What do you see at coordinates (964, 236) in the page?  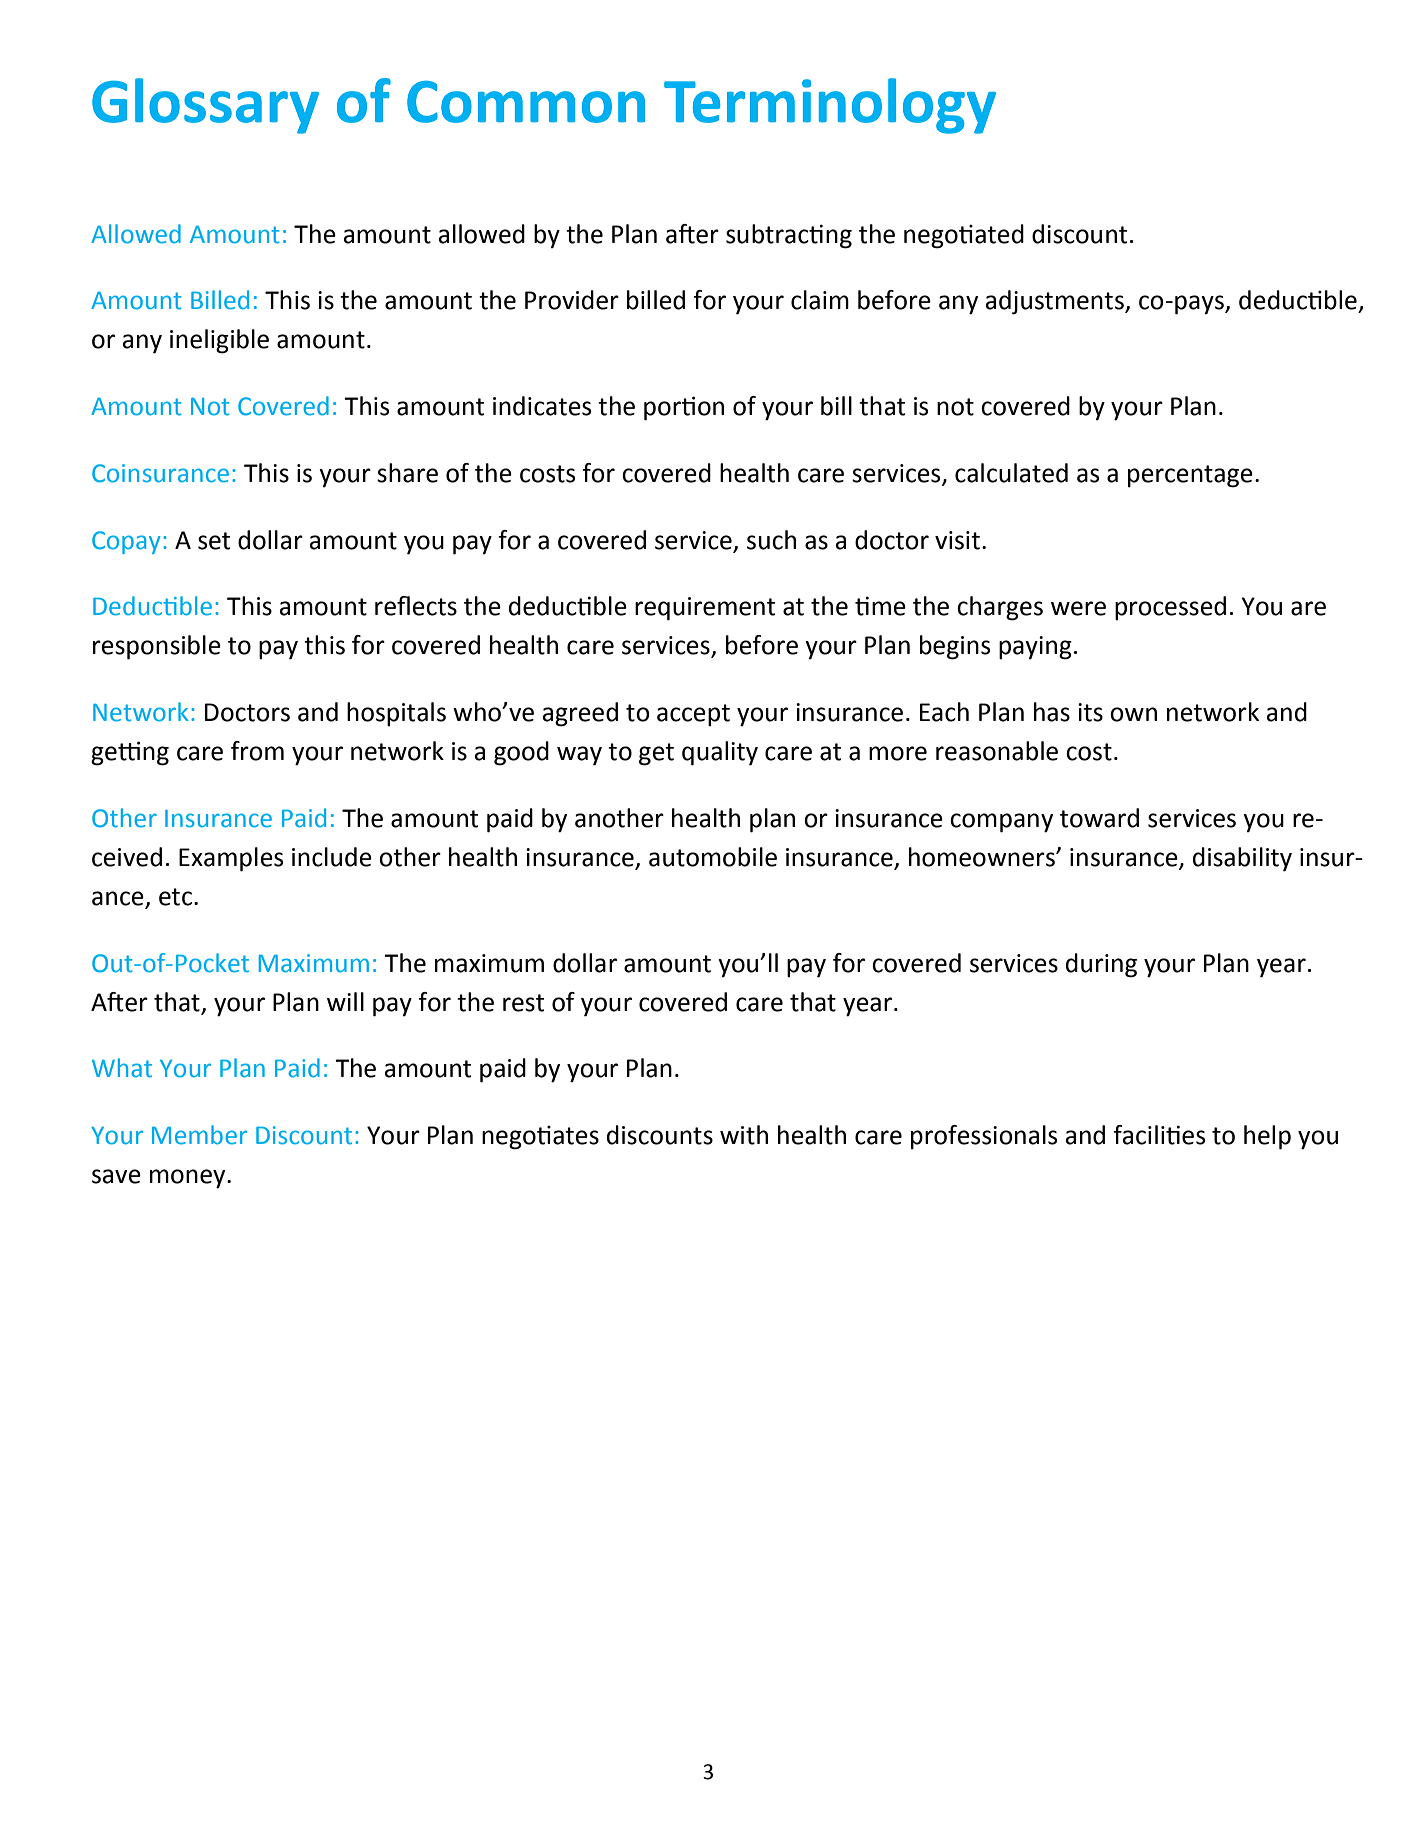 I see `negotiated` at bounding box center [964, 236].
